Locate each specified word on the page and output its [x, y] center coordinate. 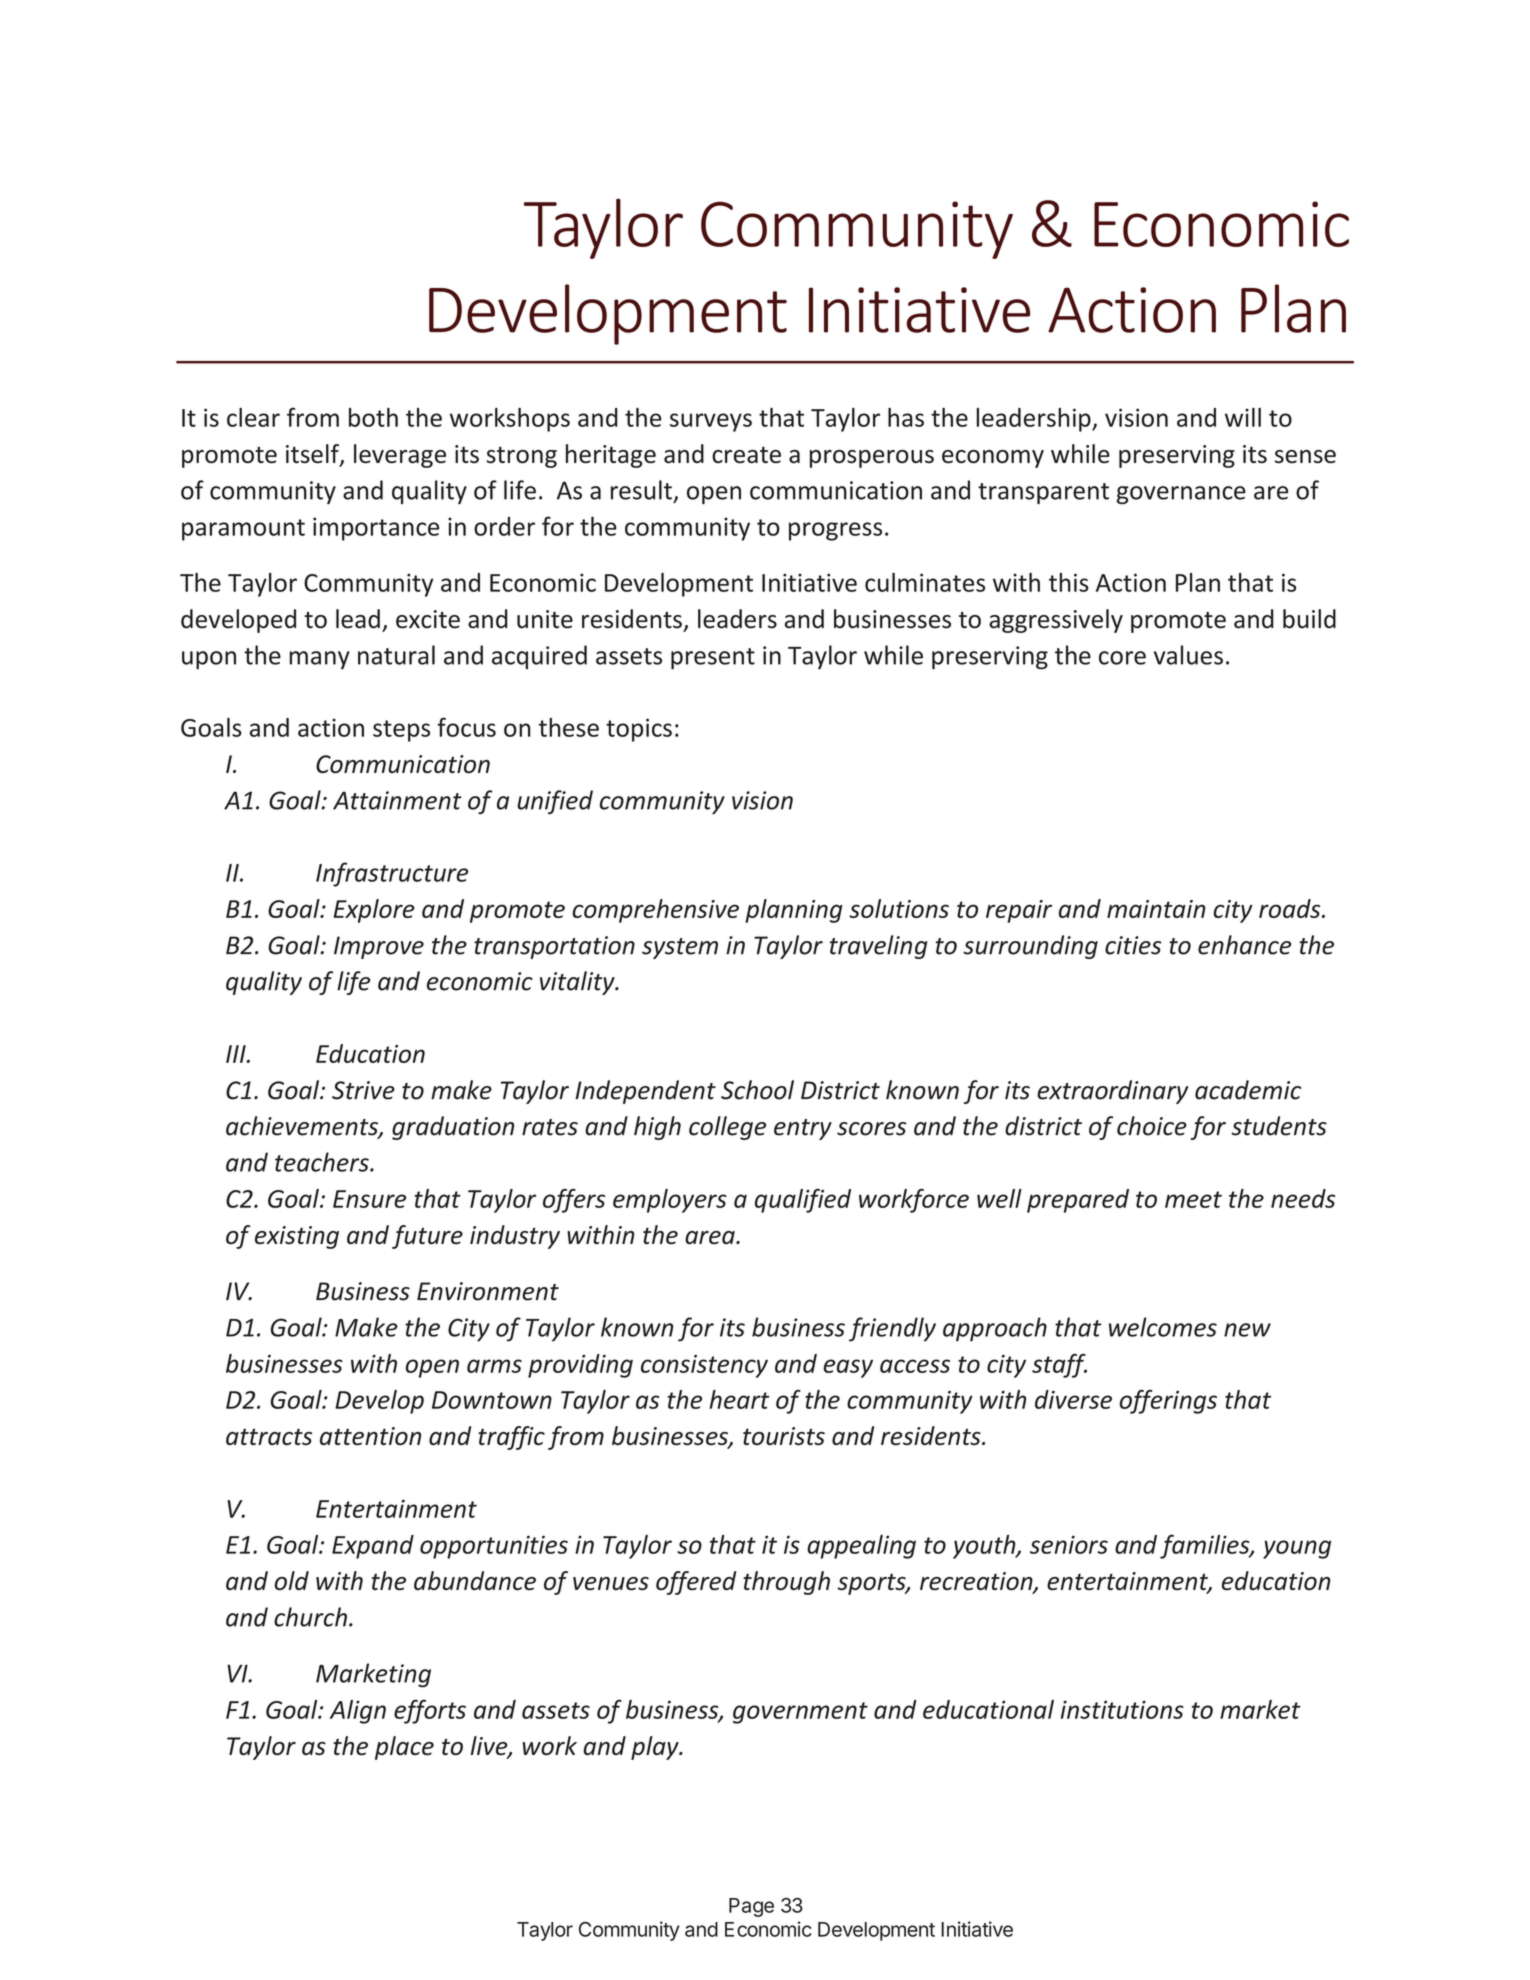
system [680, 948]
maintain [1156, 909]
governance [1181, 495]
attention [370, 1436]
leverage [400, 456]
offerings [1168, 1402]
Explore [374, 911]
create [746, 455]
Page [751, 1907]
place [404, 1748]
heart [740, 1399]
